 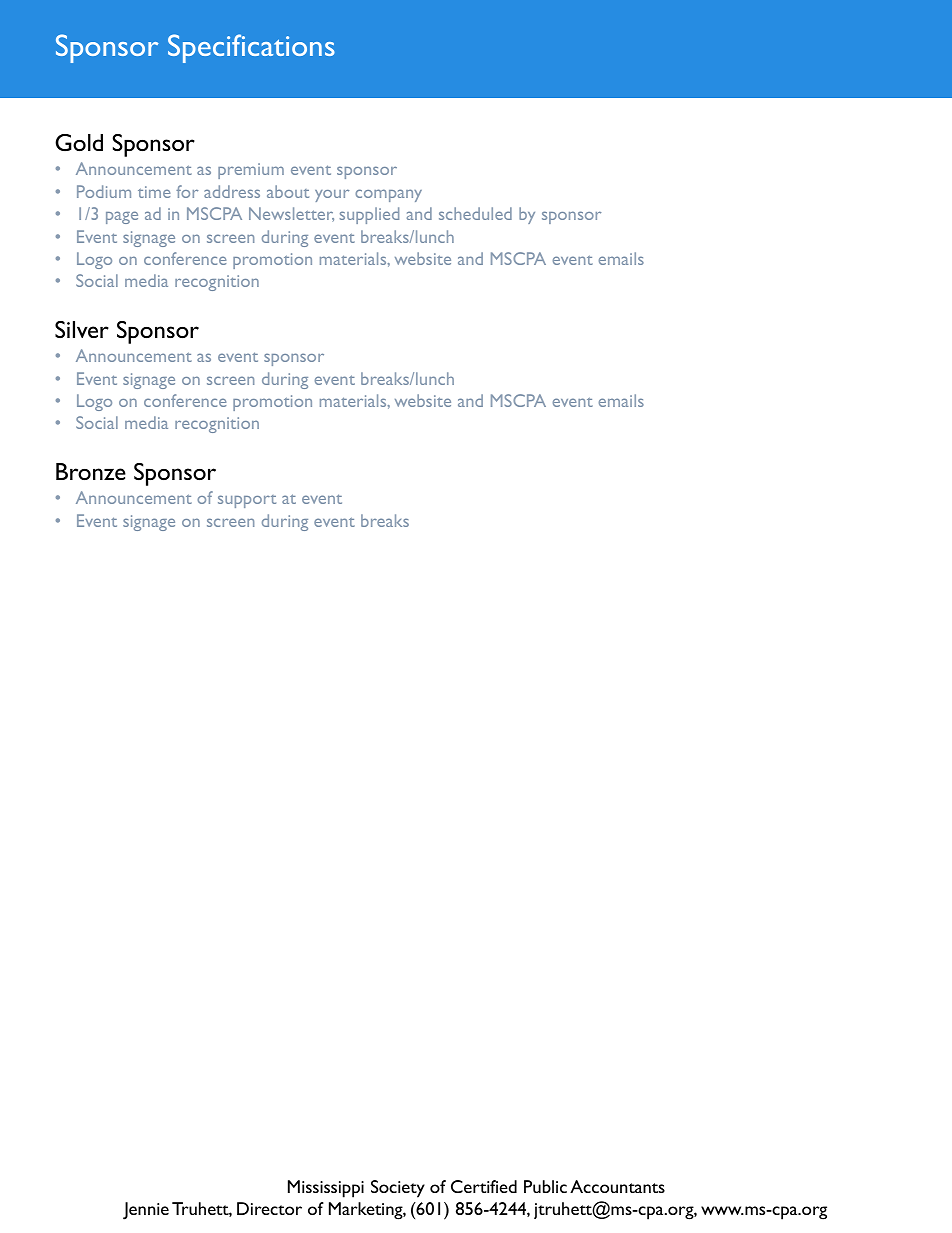 What do you see at coordinates (146, 1211) in the document?
I see `Jennie` at bounding box center [146, 1211].
